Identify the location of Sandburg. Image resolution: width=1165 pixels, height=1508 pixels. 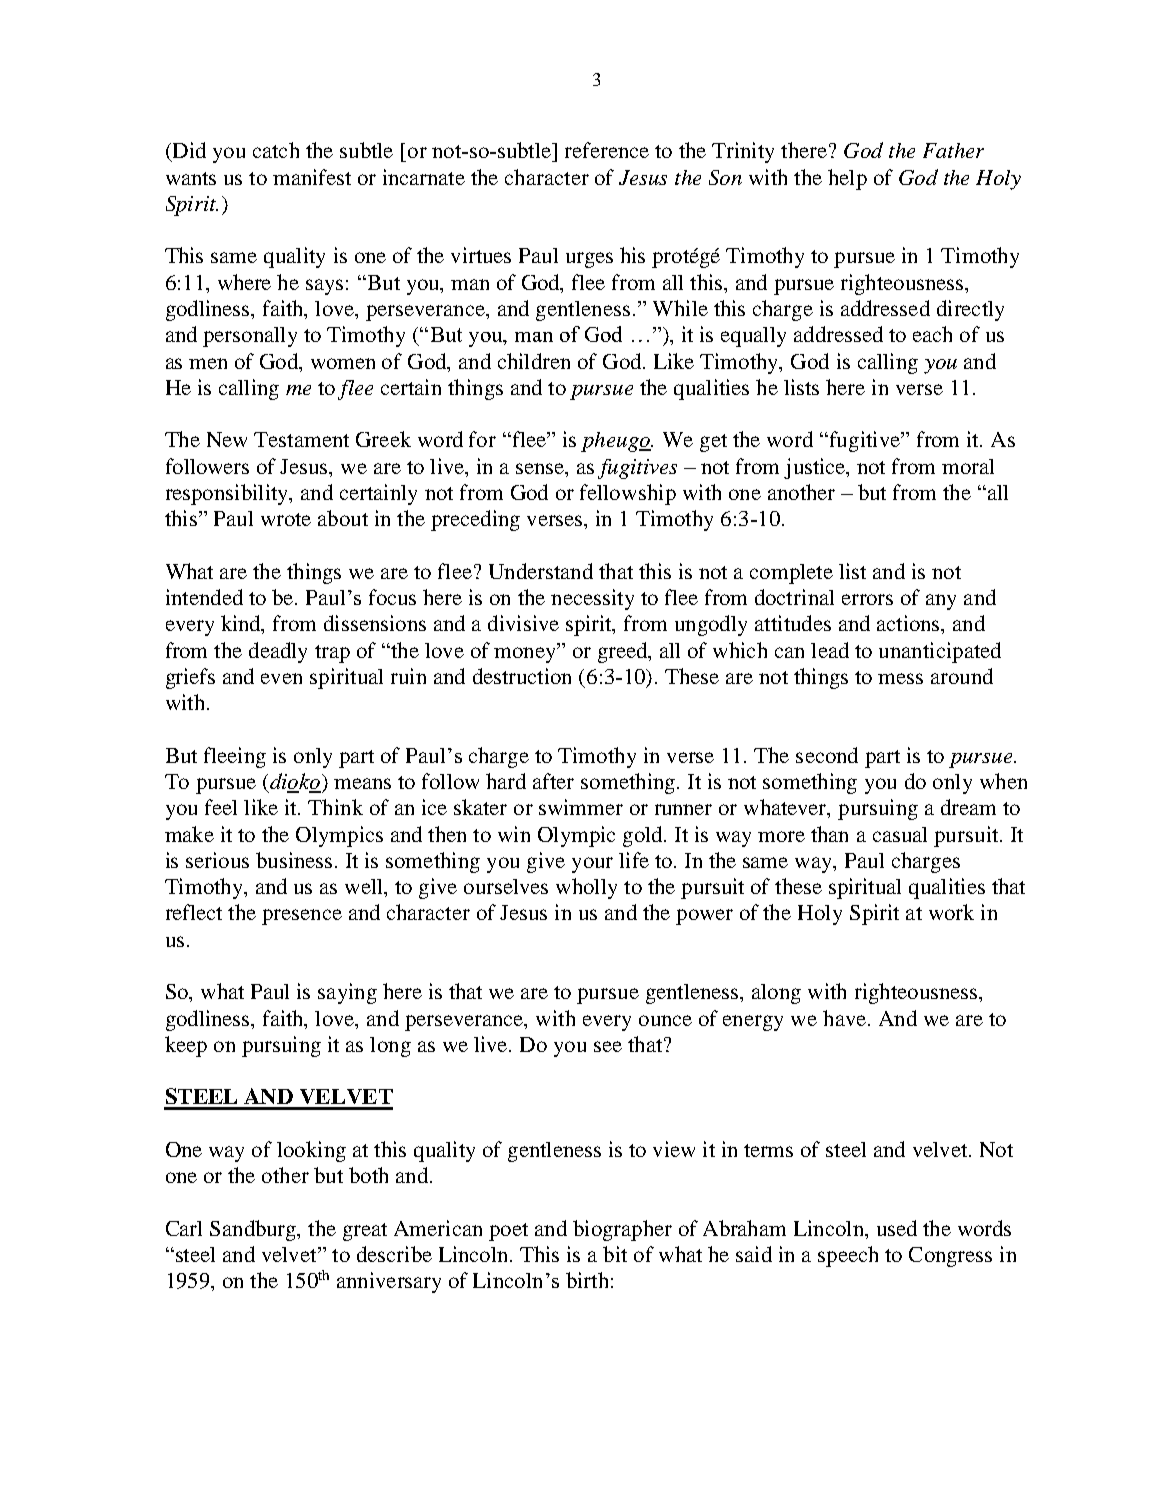
(254, 1230).
